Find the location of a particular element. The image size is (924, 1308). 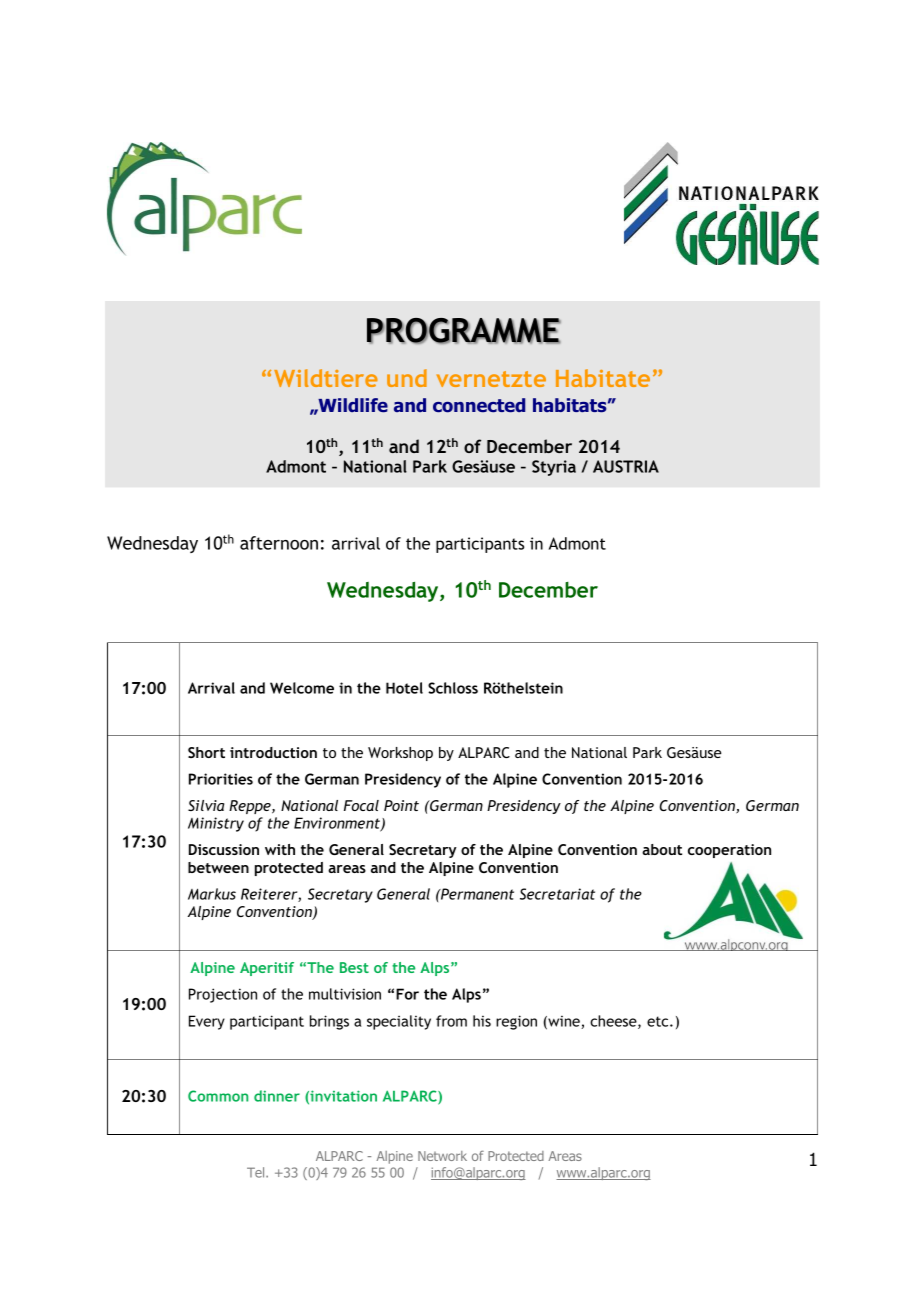

und is located at coordinates (407, 378).
